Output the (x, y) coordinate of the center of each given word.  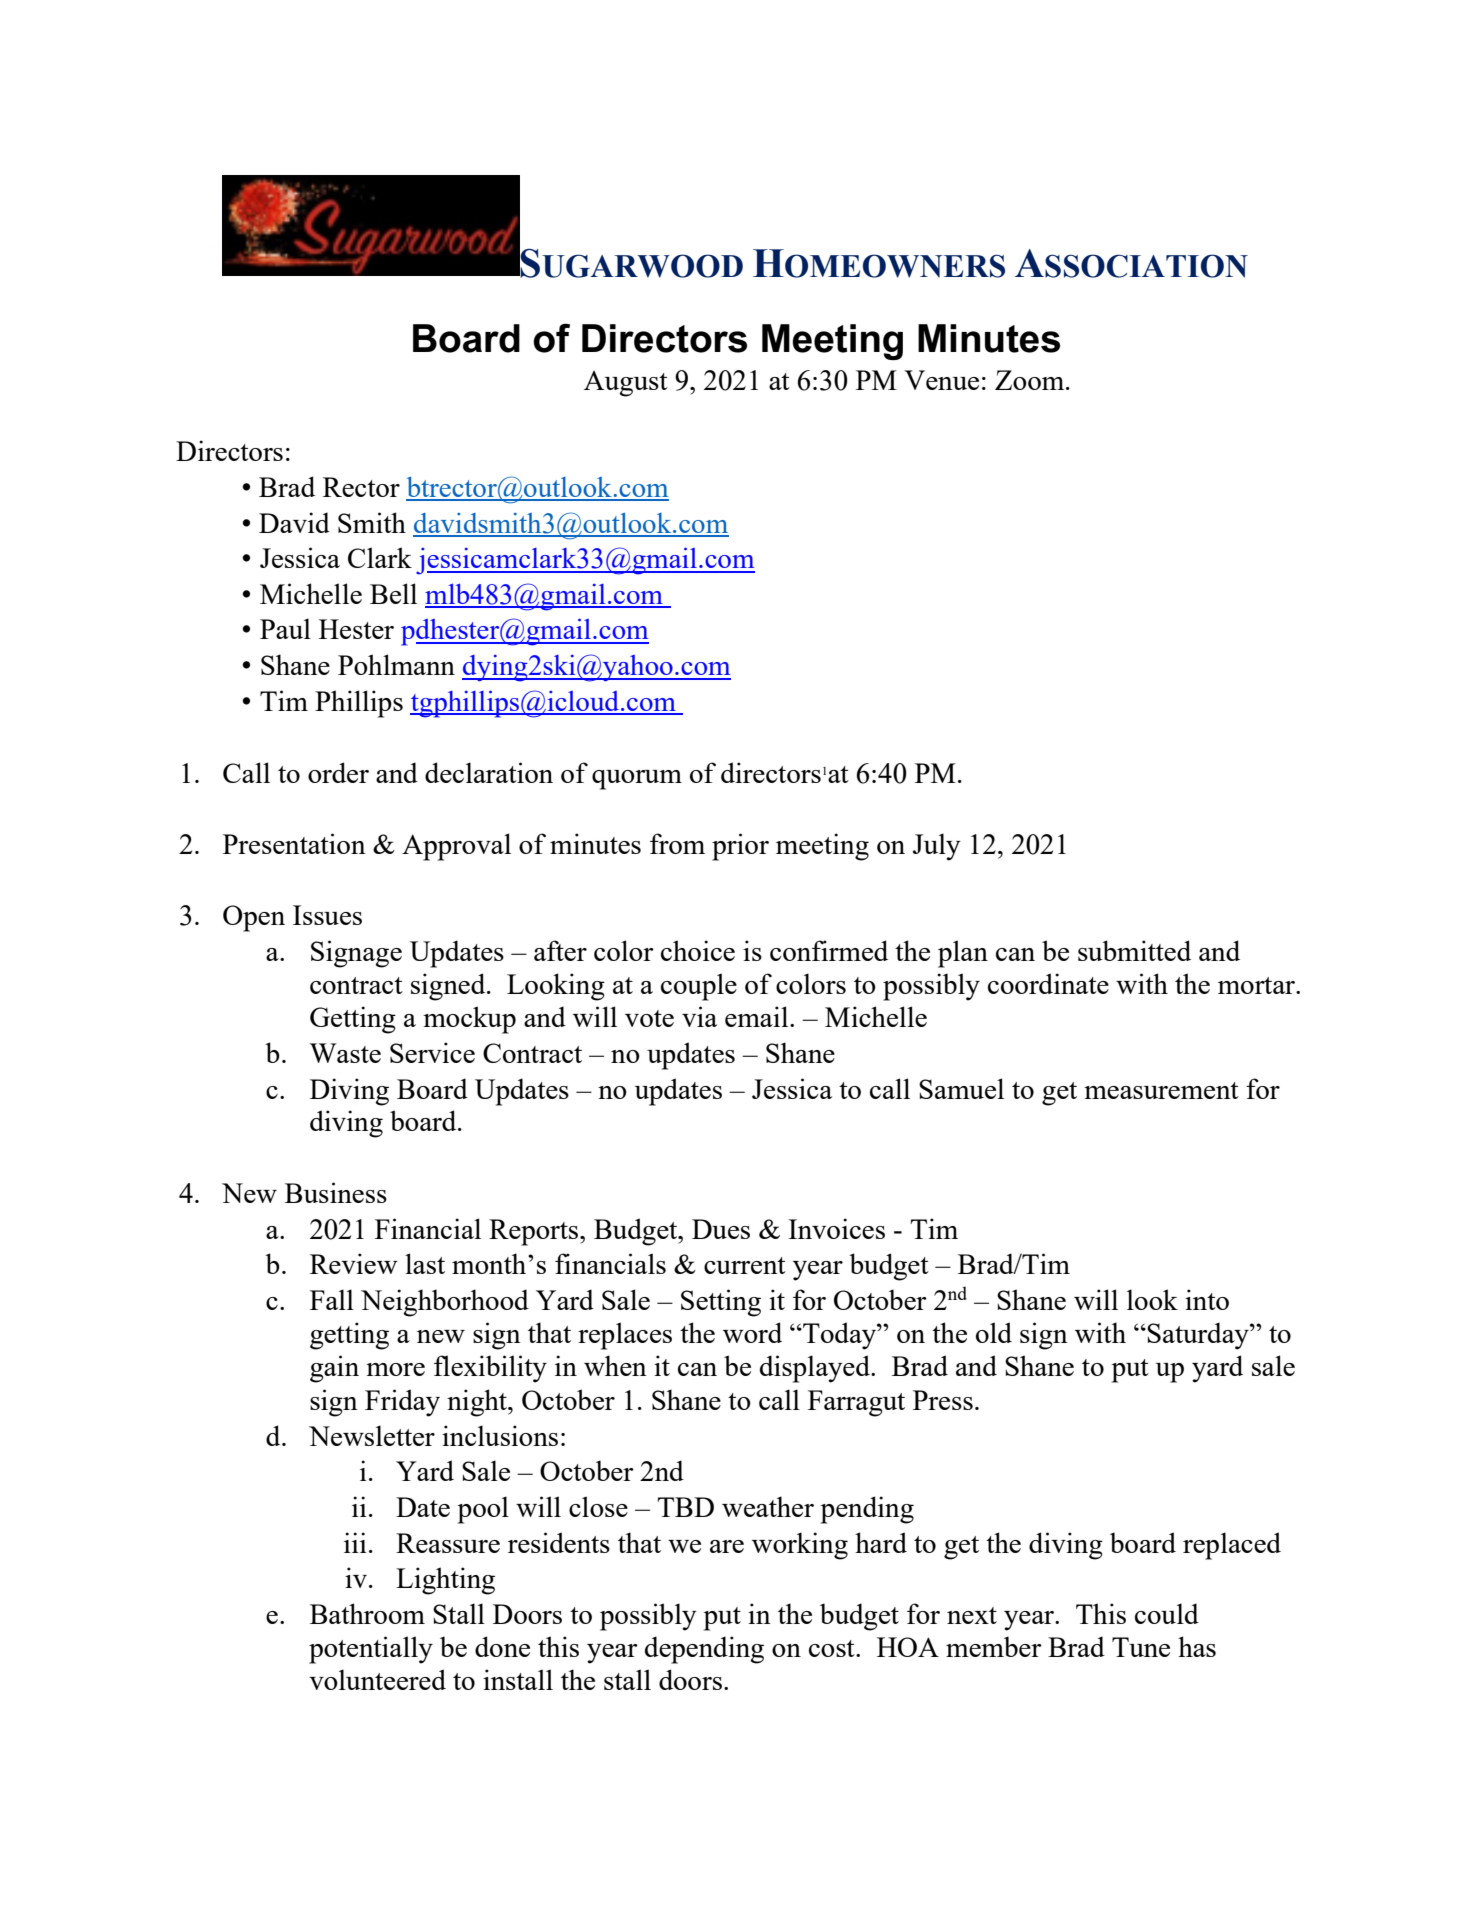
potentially (371, 1650)
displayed (816, 1369)
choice (698, 950)
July (936, 847)
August (626, 384)
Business (336, 1192)
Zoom (1031, 380)
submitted (1134, 950)
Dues (721, 1229)
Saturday (1199, 1336)
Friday (402, 1403)
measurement (1161, 1090)
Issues (327, 915)
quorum (637, 780)
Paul (285, 628)
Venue (941, 380)
